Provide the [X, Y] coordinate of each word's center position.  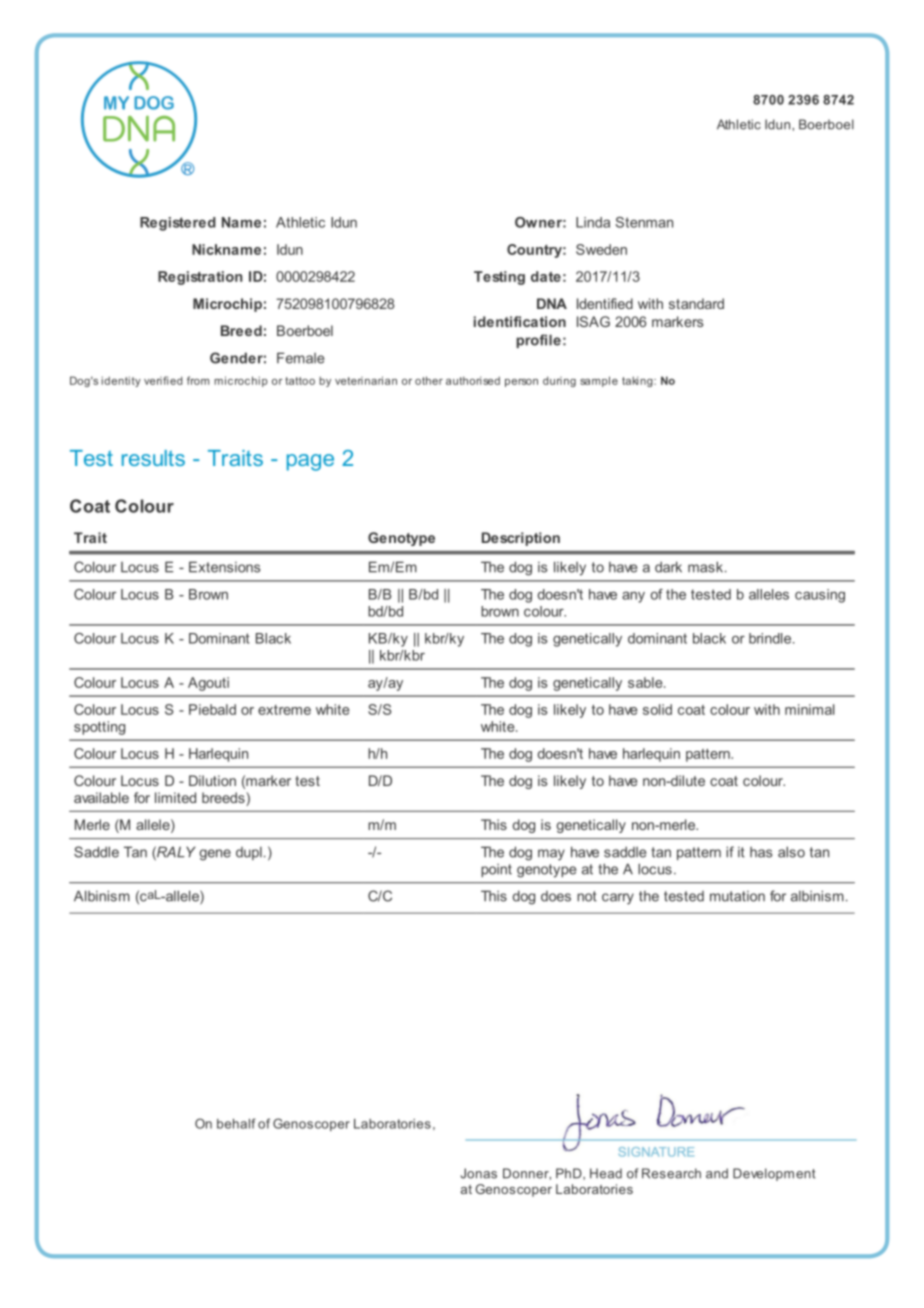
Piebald [212, 709]
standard [696, 303]
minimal [809, 709]
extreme [284, 710]
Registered [178, 224]
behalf [236, 1123]
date [546, 276]
